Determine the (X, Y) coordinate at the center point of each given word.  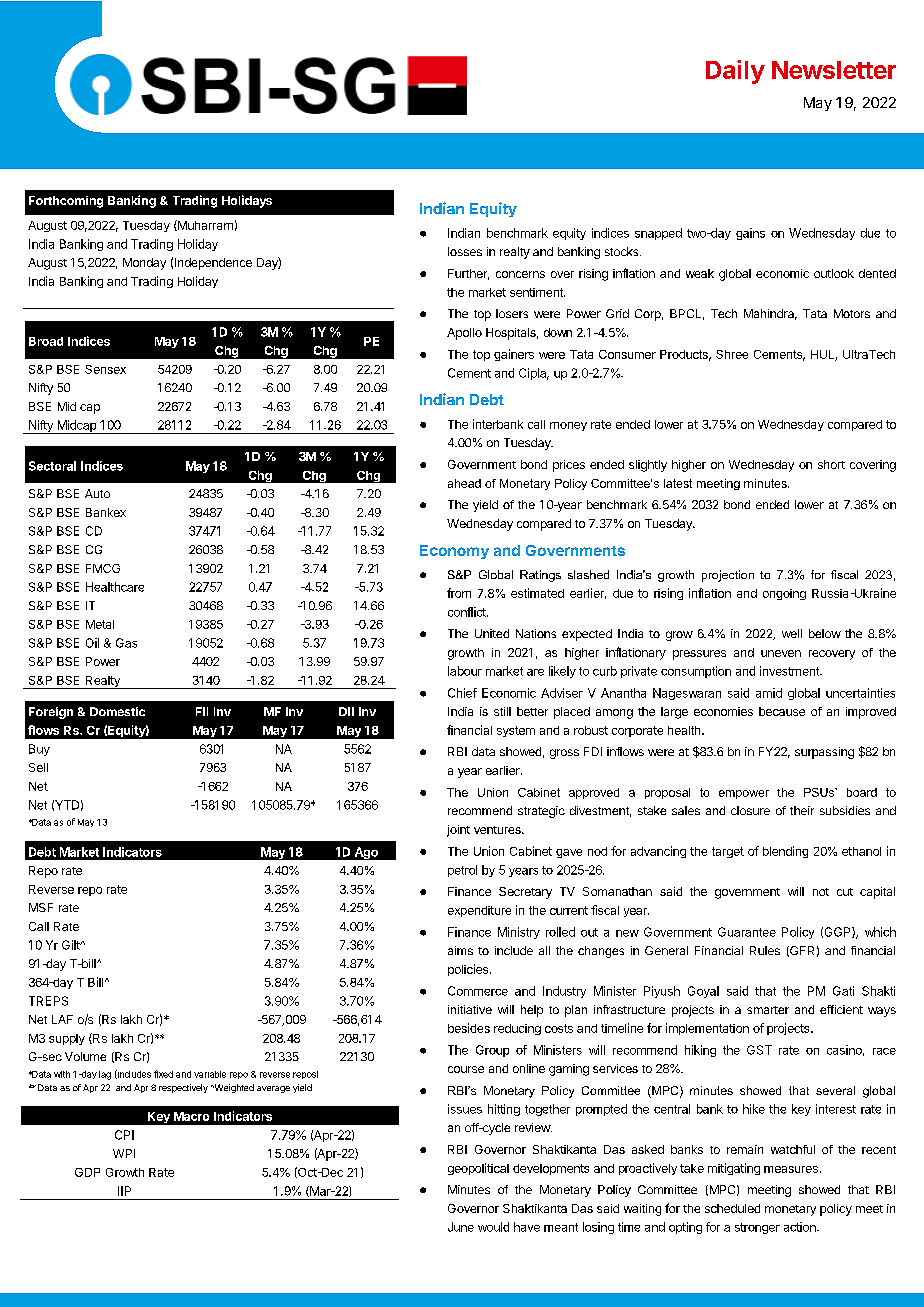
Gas (126, 643)
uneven (781, 653)
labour (465, 671)
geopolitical (478, 1169)
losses (465, 251)
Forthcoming (66, 202)
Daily (735, 72)
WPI (124, 1153)
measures (791, 1169)
